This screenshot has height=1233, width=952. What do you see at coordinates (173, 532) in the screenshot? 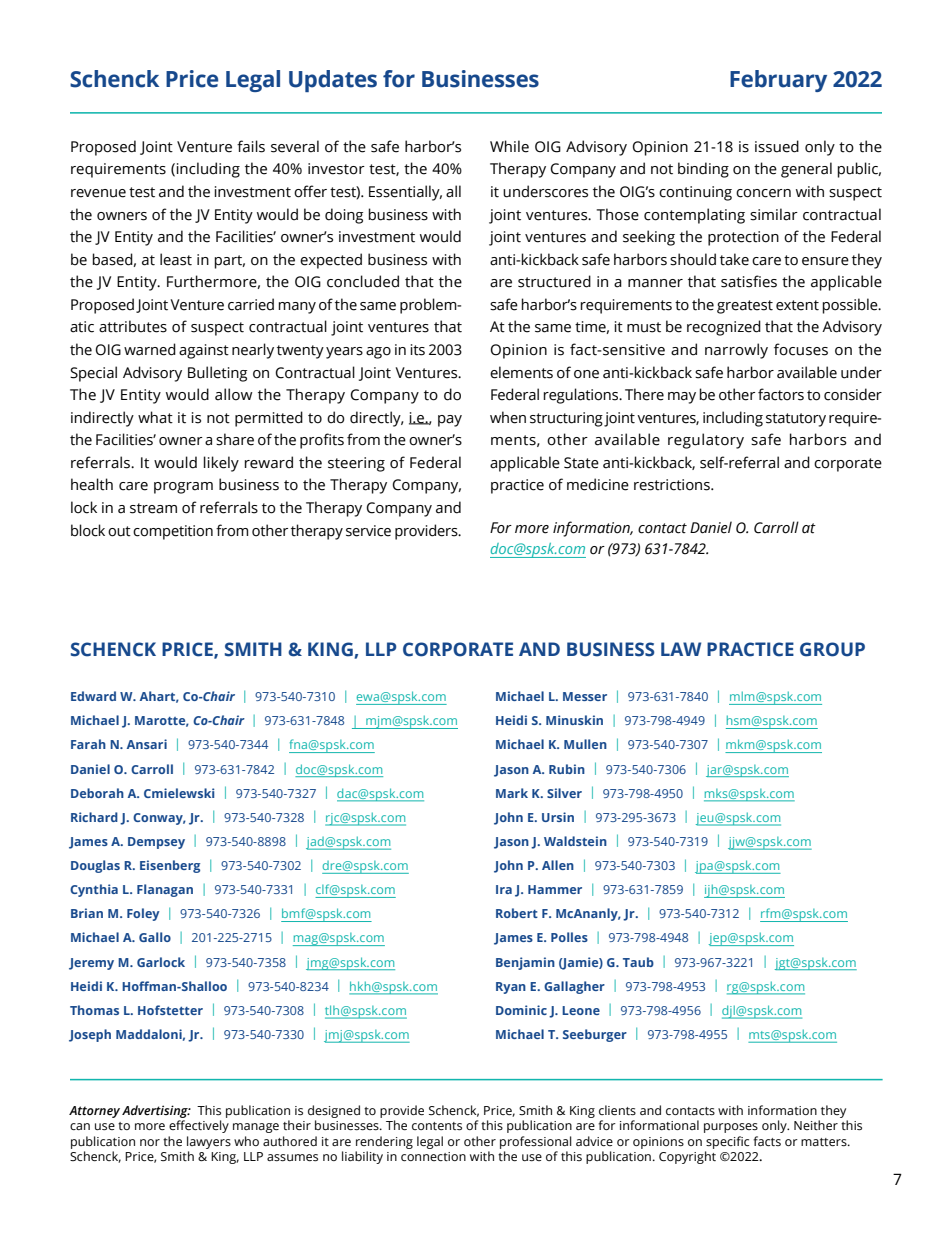
I see `competition` at bounding box center [173, 532].
